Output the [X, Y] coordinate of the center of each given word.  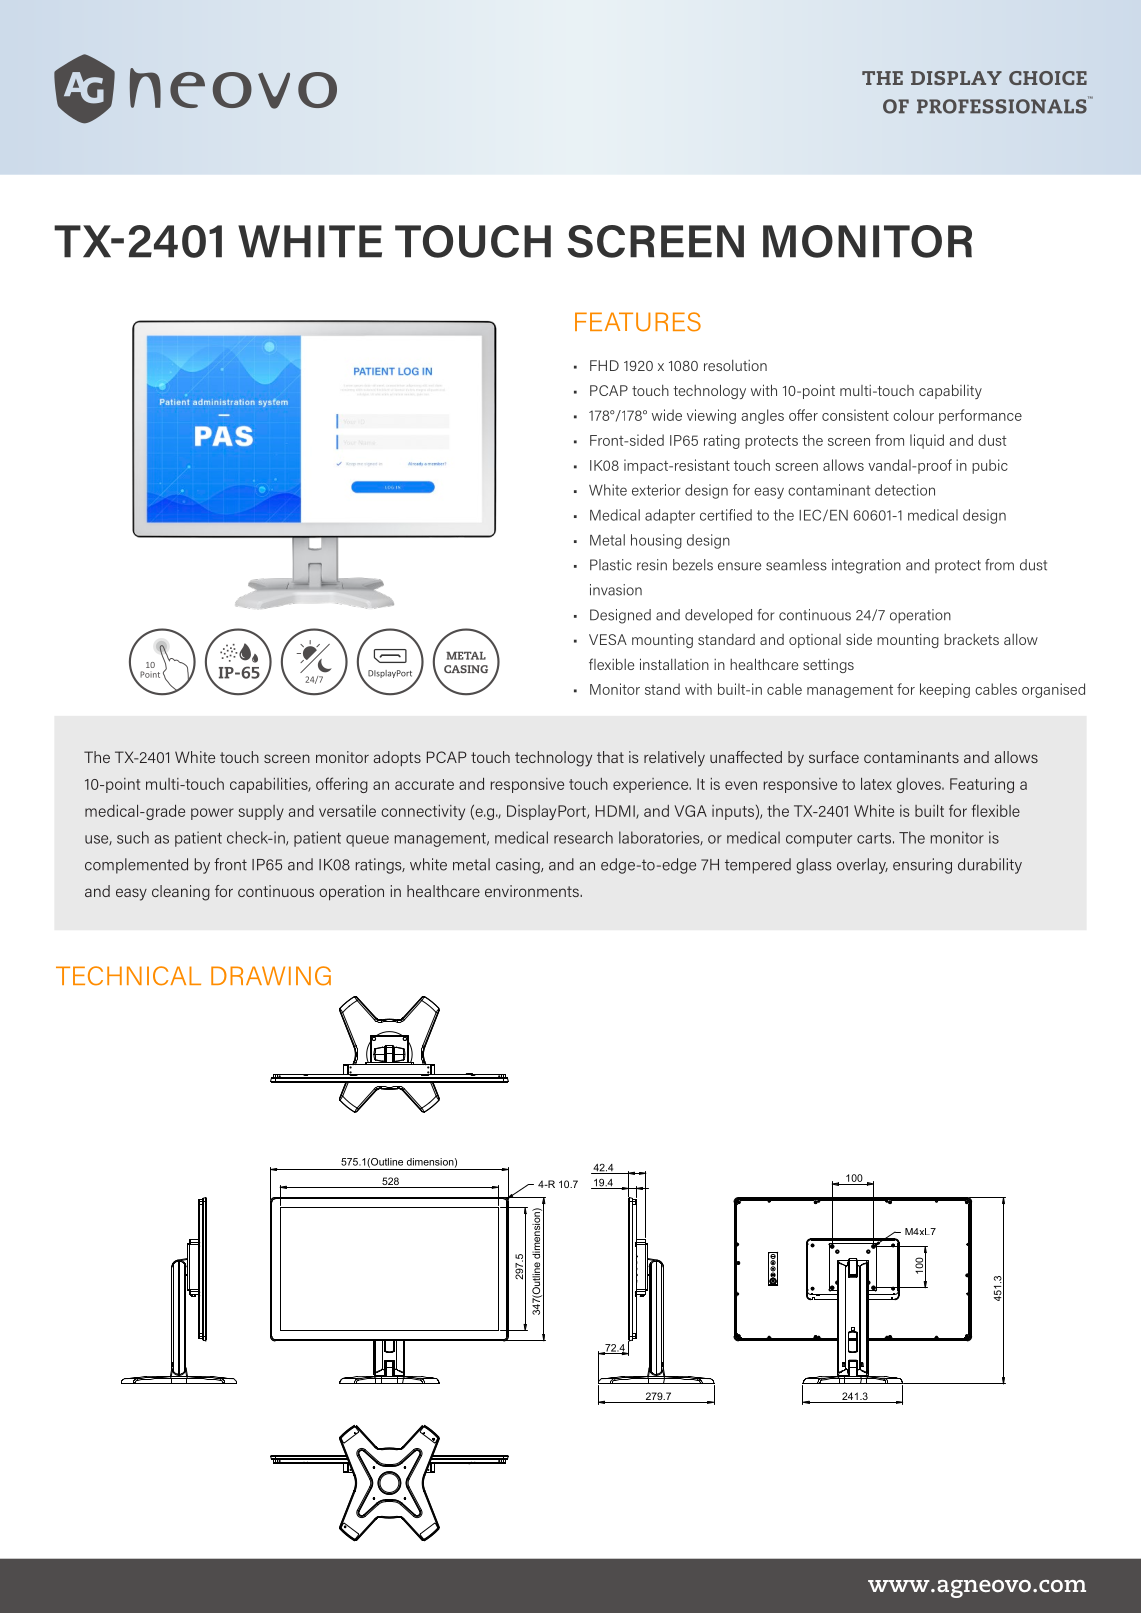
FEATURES [638, 322]
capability [950, 391]
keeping [945, 690]
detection [905, 490]
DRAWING [271, 976]
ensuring [922, 866]
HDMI [616, 812]
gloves [920, 785]
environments [533, 891]
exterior [656, 490]
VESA [608, 639]
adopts [397, 758]
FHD [604, 365]
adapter [670, 516]
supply [261, 812]
